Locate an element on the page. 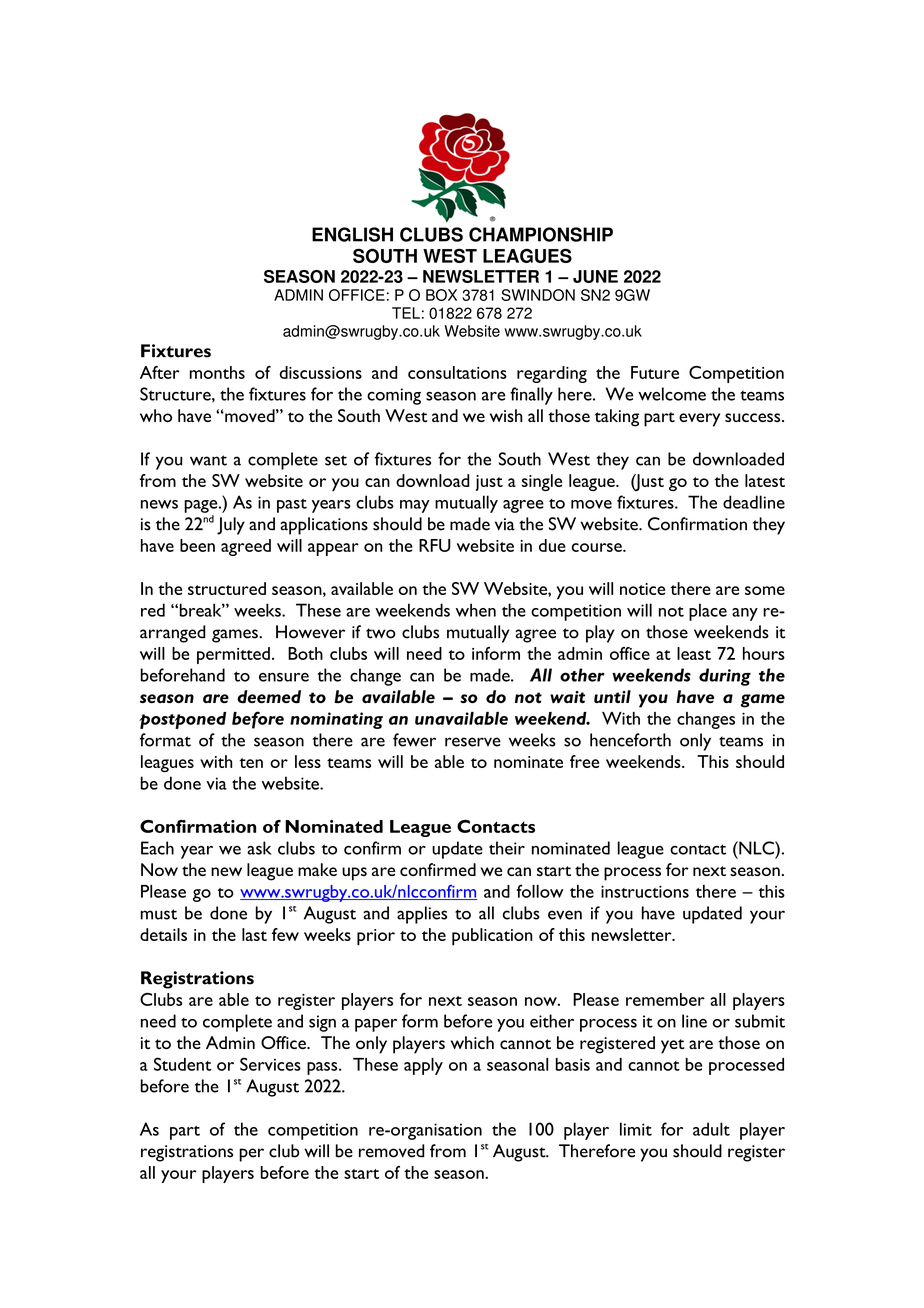  apply is located at coordinates (423, 1066).
